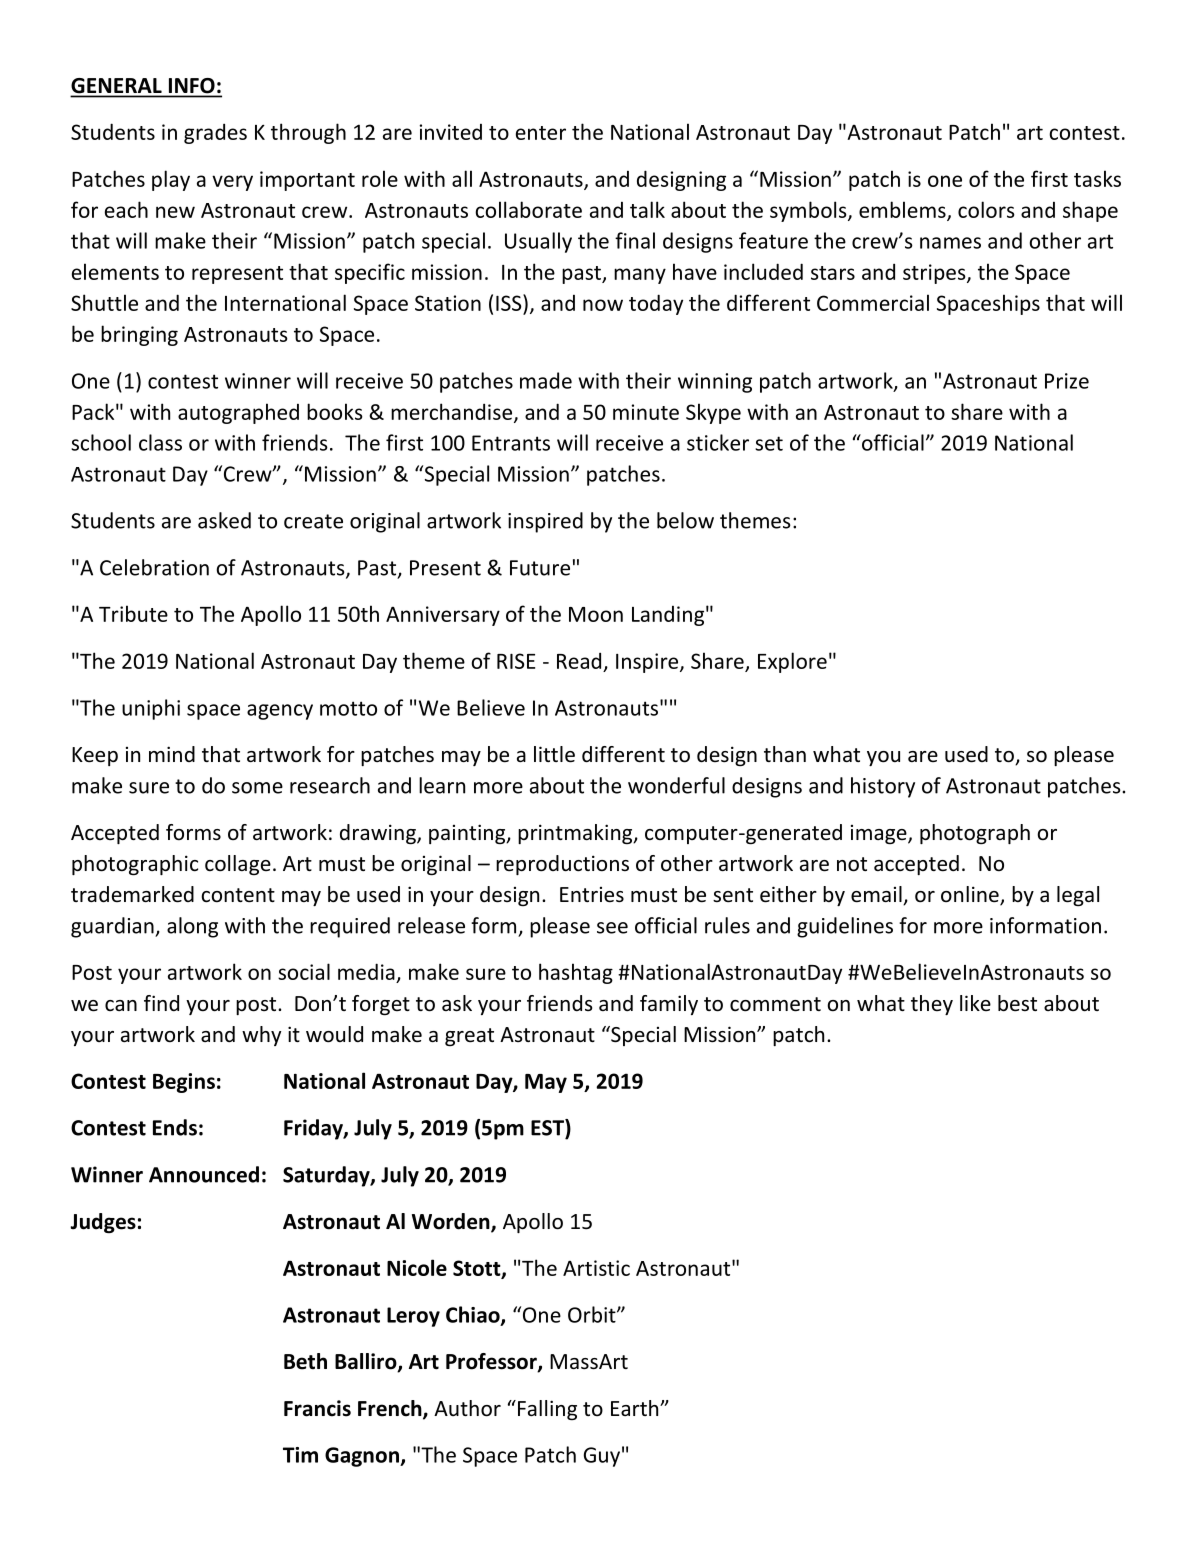  Describe the element at coordinates (232, 183) in the screenshot. I see `very` at that location.
